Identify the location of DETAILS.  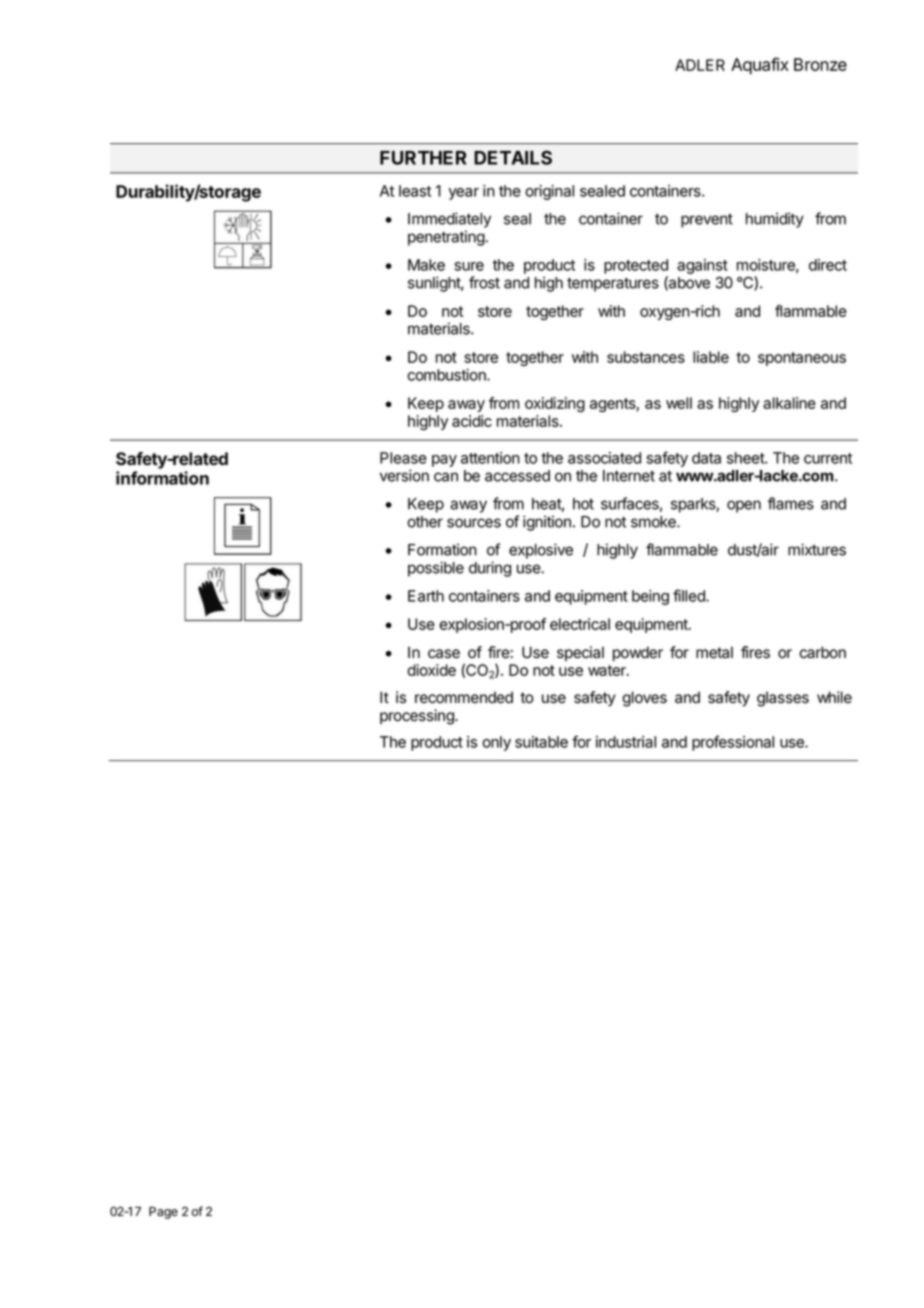
(513, 157).
